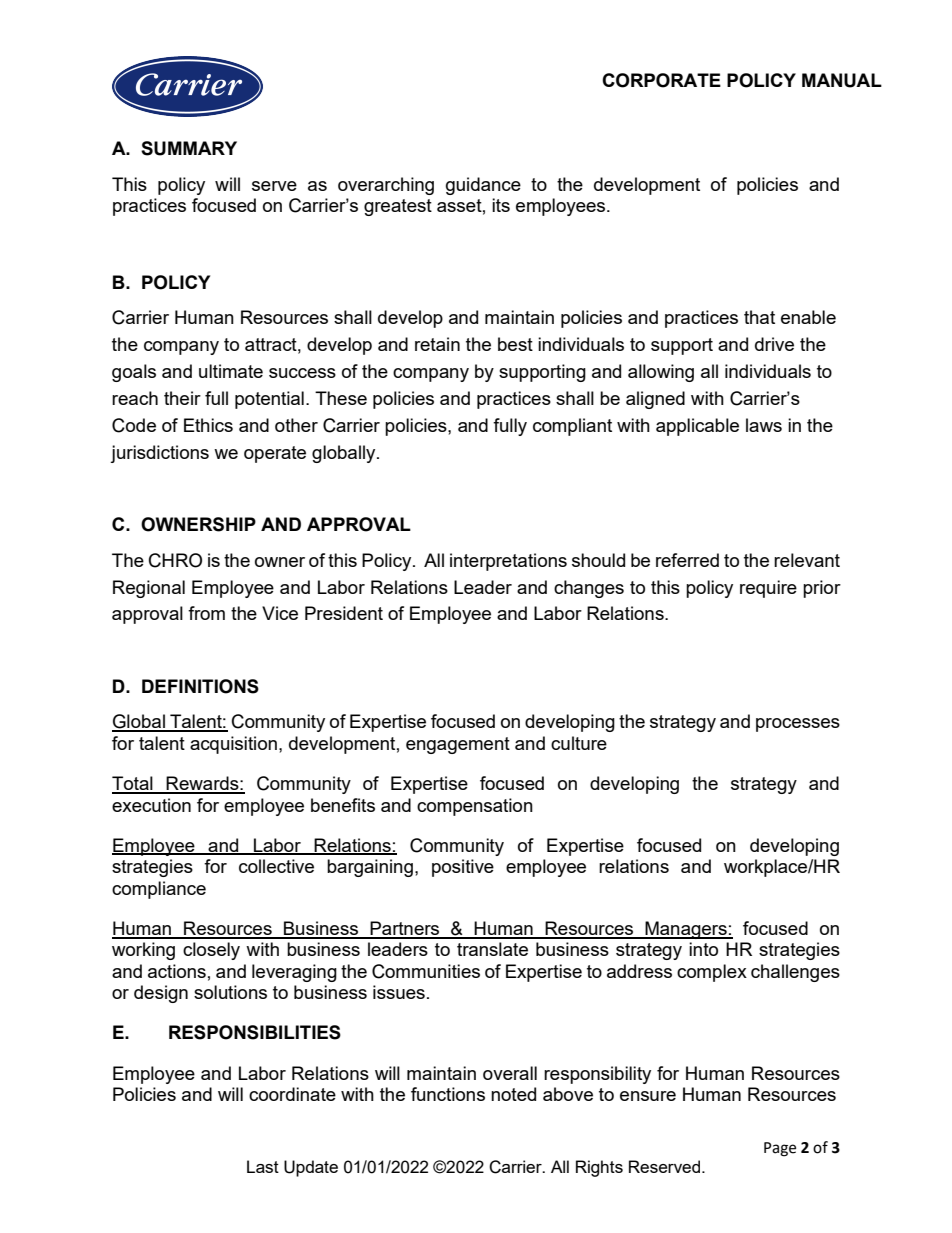 The width and height of the screenshot is (952, 1233). What do you see at coordinates (189, 148) in the screenshot?
I see `SUMMARY` at bounding box center [189, 148].
